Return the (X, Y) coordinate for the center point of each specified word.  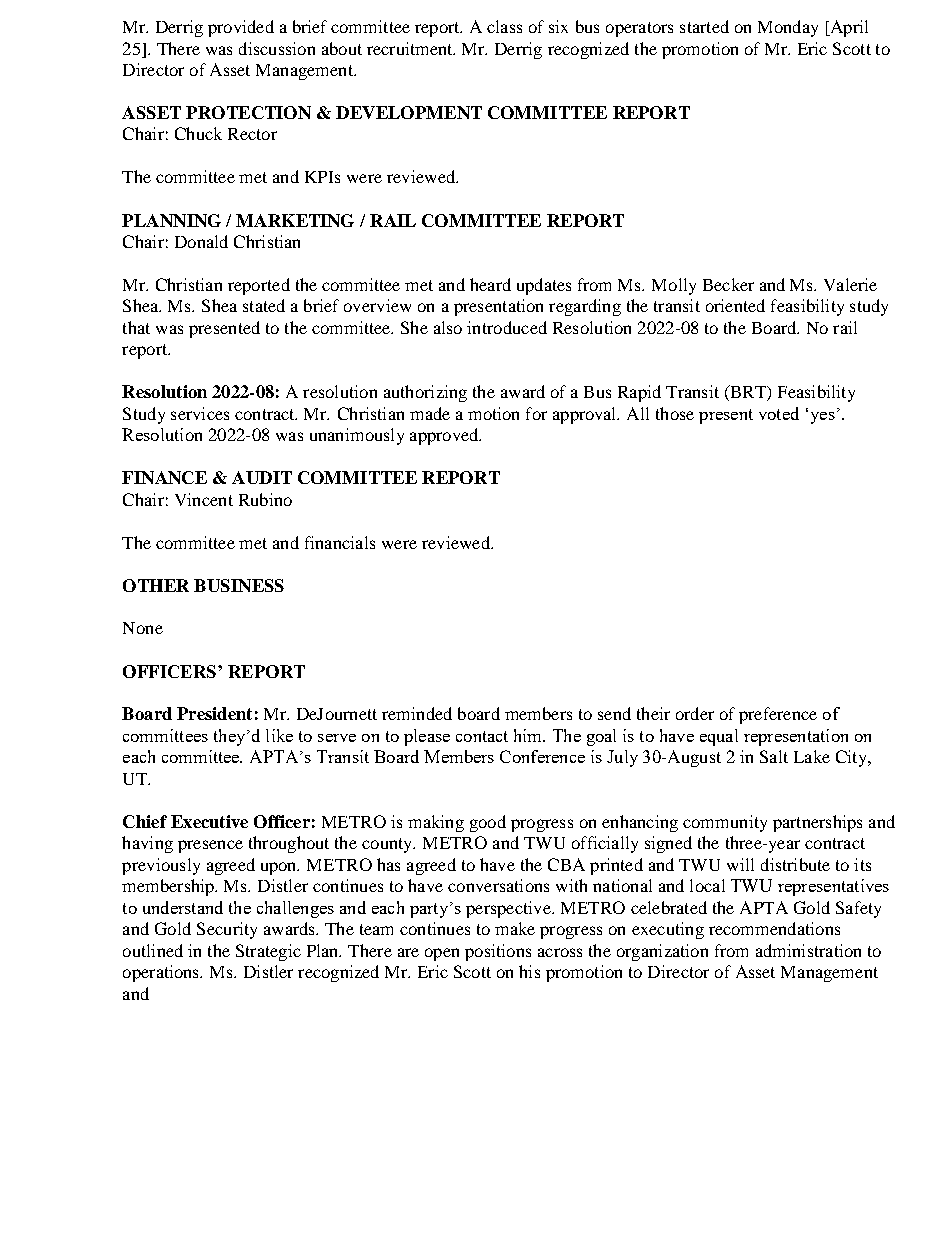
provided (241, 28)
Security (227, 930)
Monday (788, 28)
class (504, 26)
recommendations (774, 928)
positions (498, 952)
